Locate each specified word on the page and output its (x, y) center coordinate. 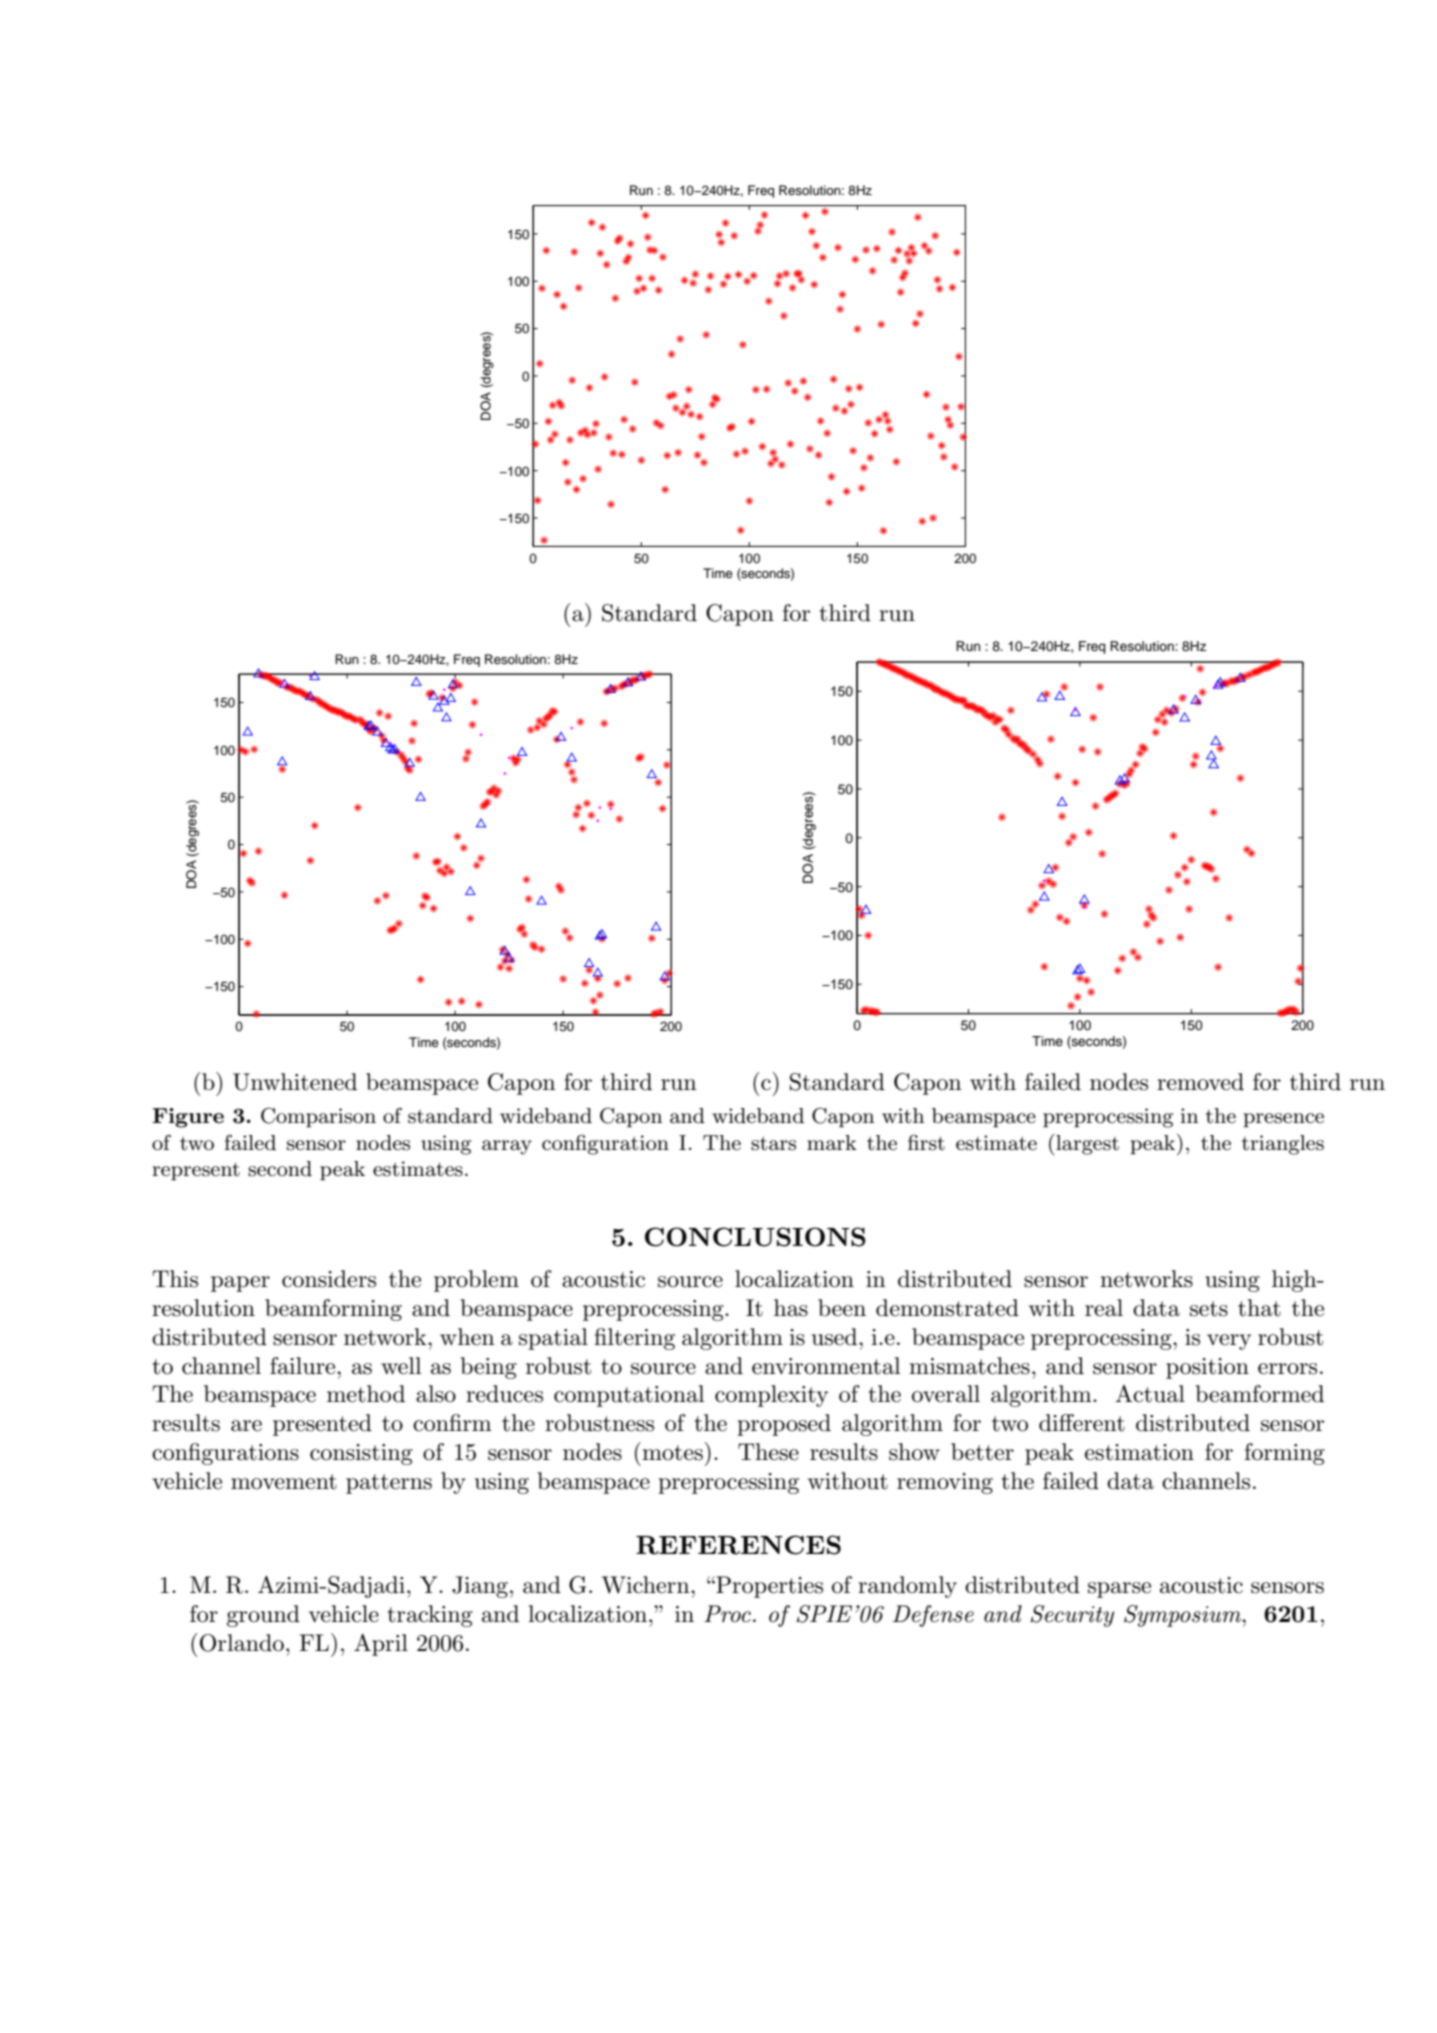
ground (263, 1616)
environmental (826, 1366)
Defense (933, 1616)
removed (1200, 1082)
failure (304, 1366)
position (1207, 1368)
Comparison (318, 1117)
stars (773, 1144)
